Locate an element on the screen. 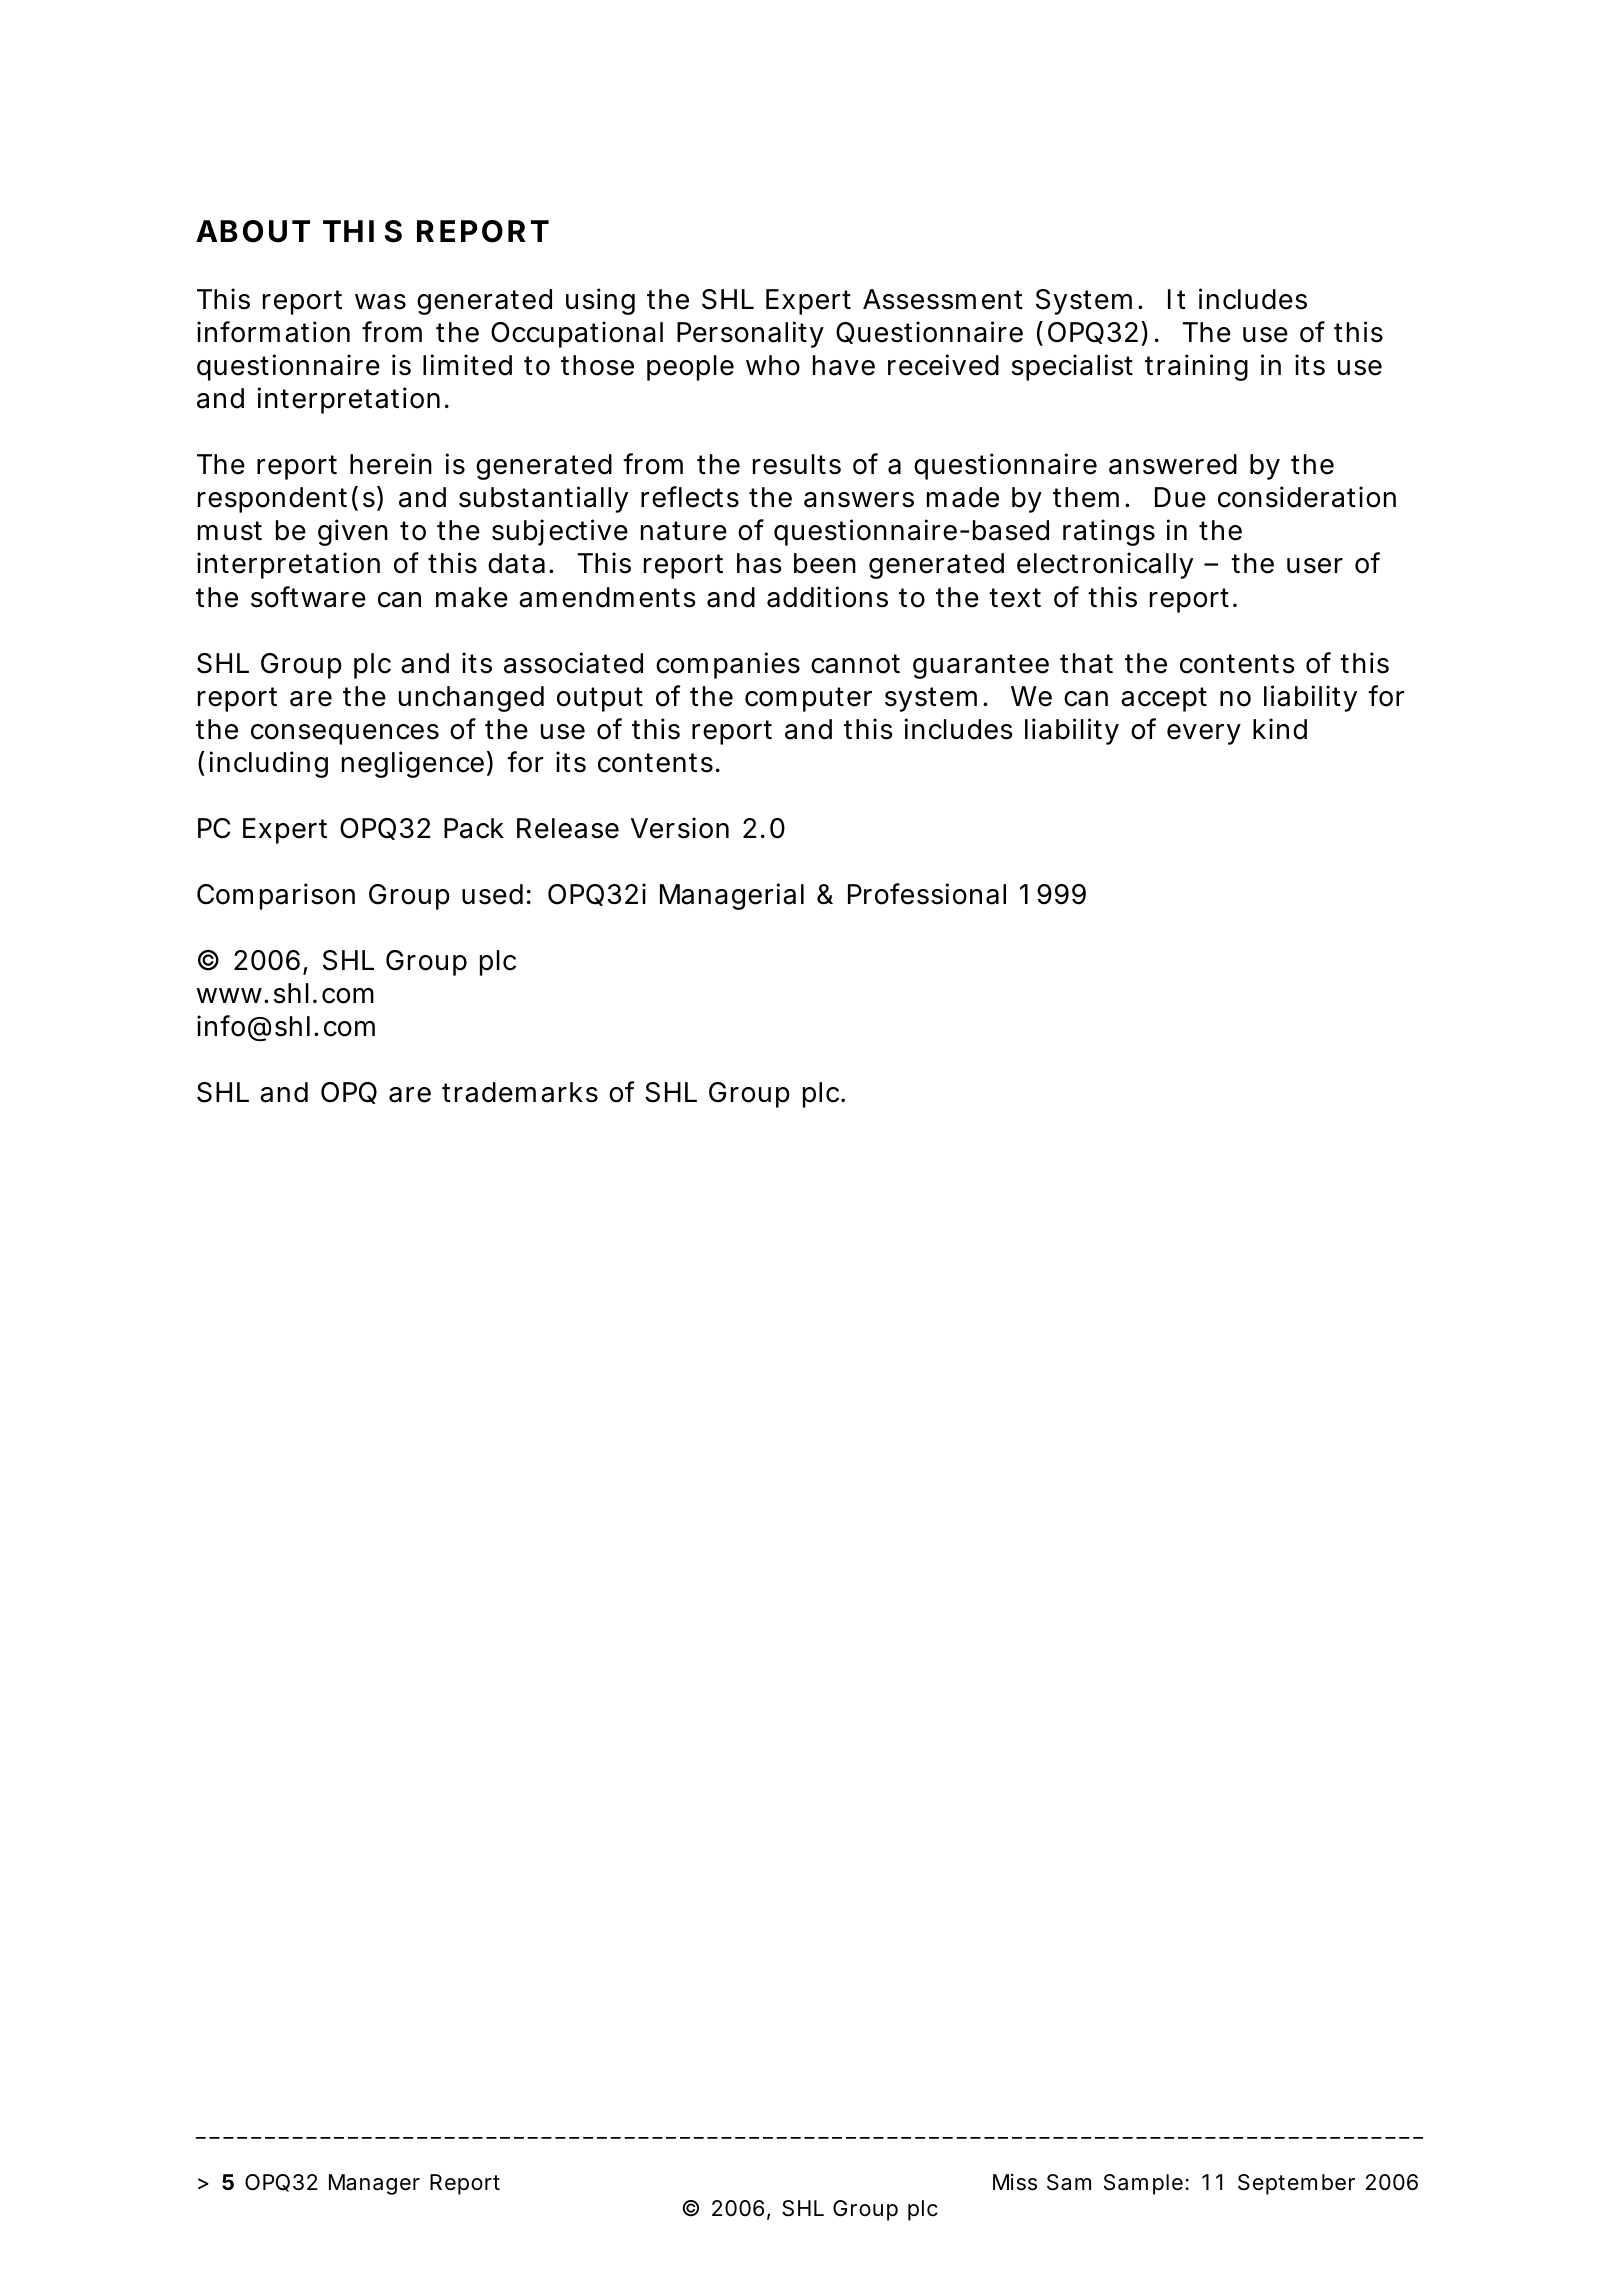  Sample is located at coordinates (1143, 2184).
